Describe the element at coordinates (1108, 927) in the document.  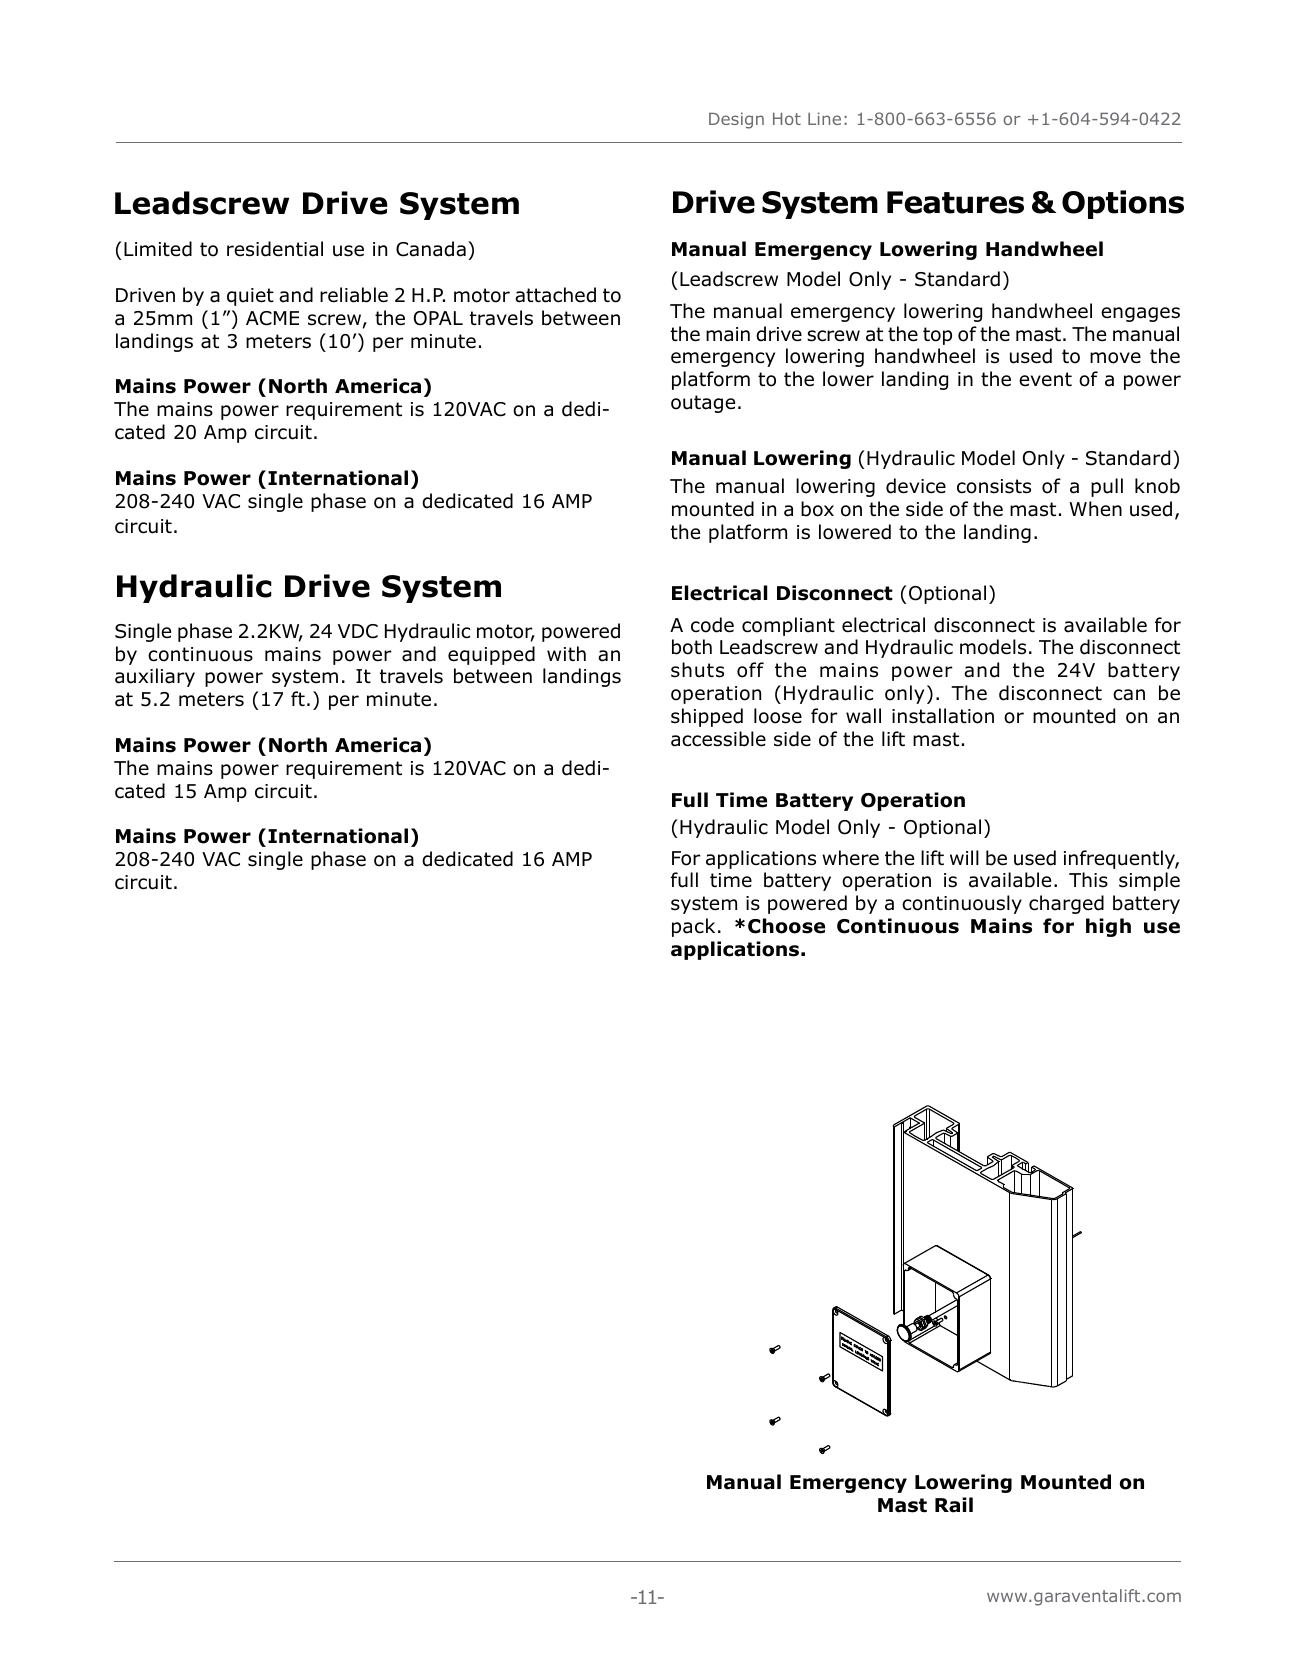
I see `high` at that location.
